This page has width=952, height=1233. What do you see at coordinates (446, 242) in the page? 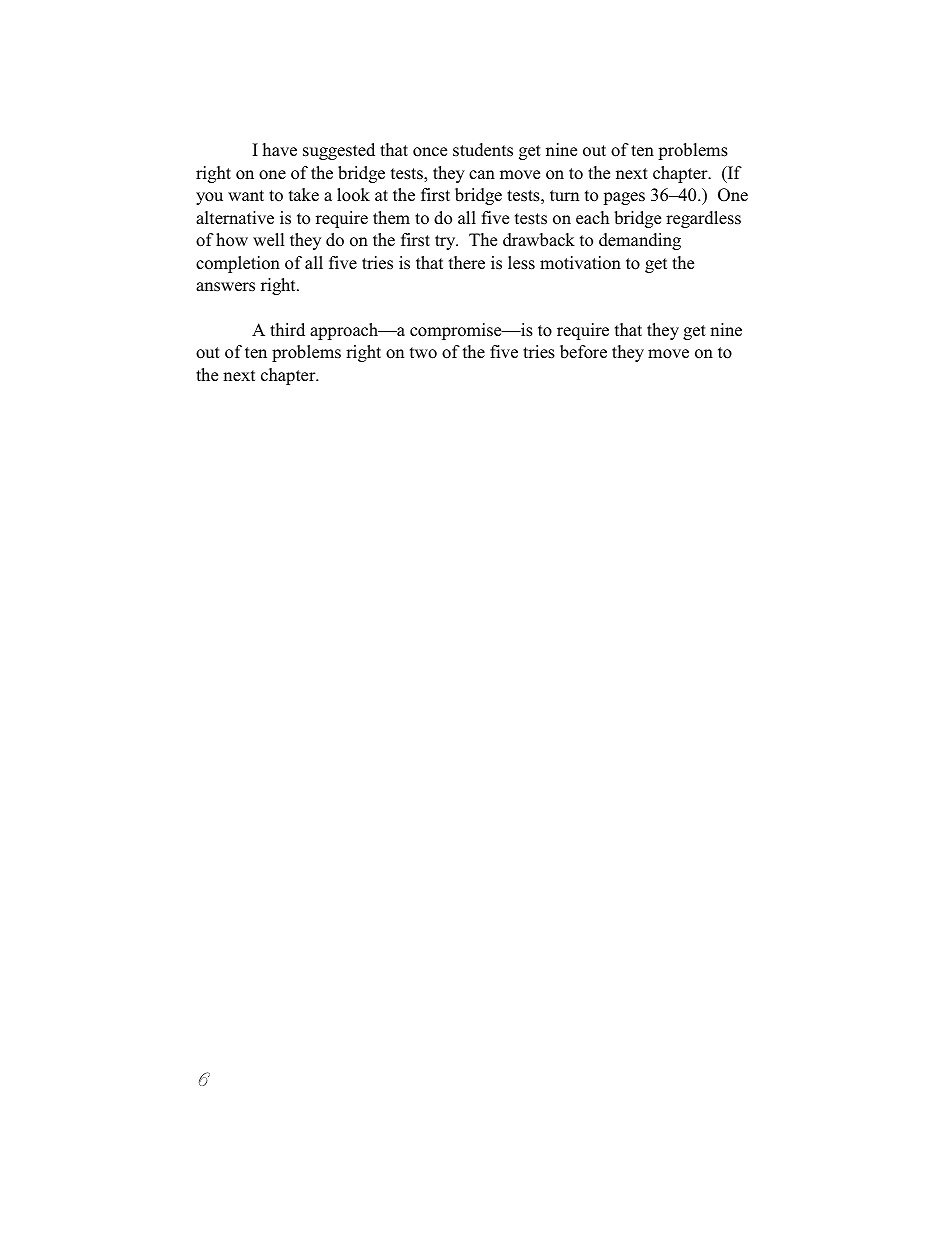
I see `try` at bounding box center [446, 242].
